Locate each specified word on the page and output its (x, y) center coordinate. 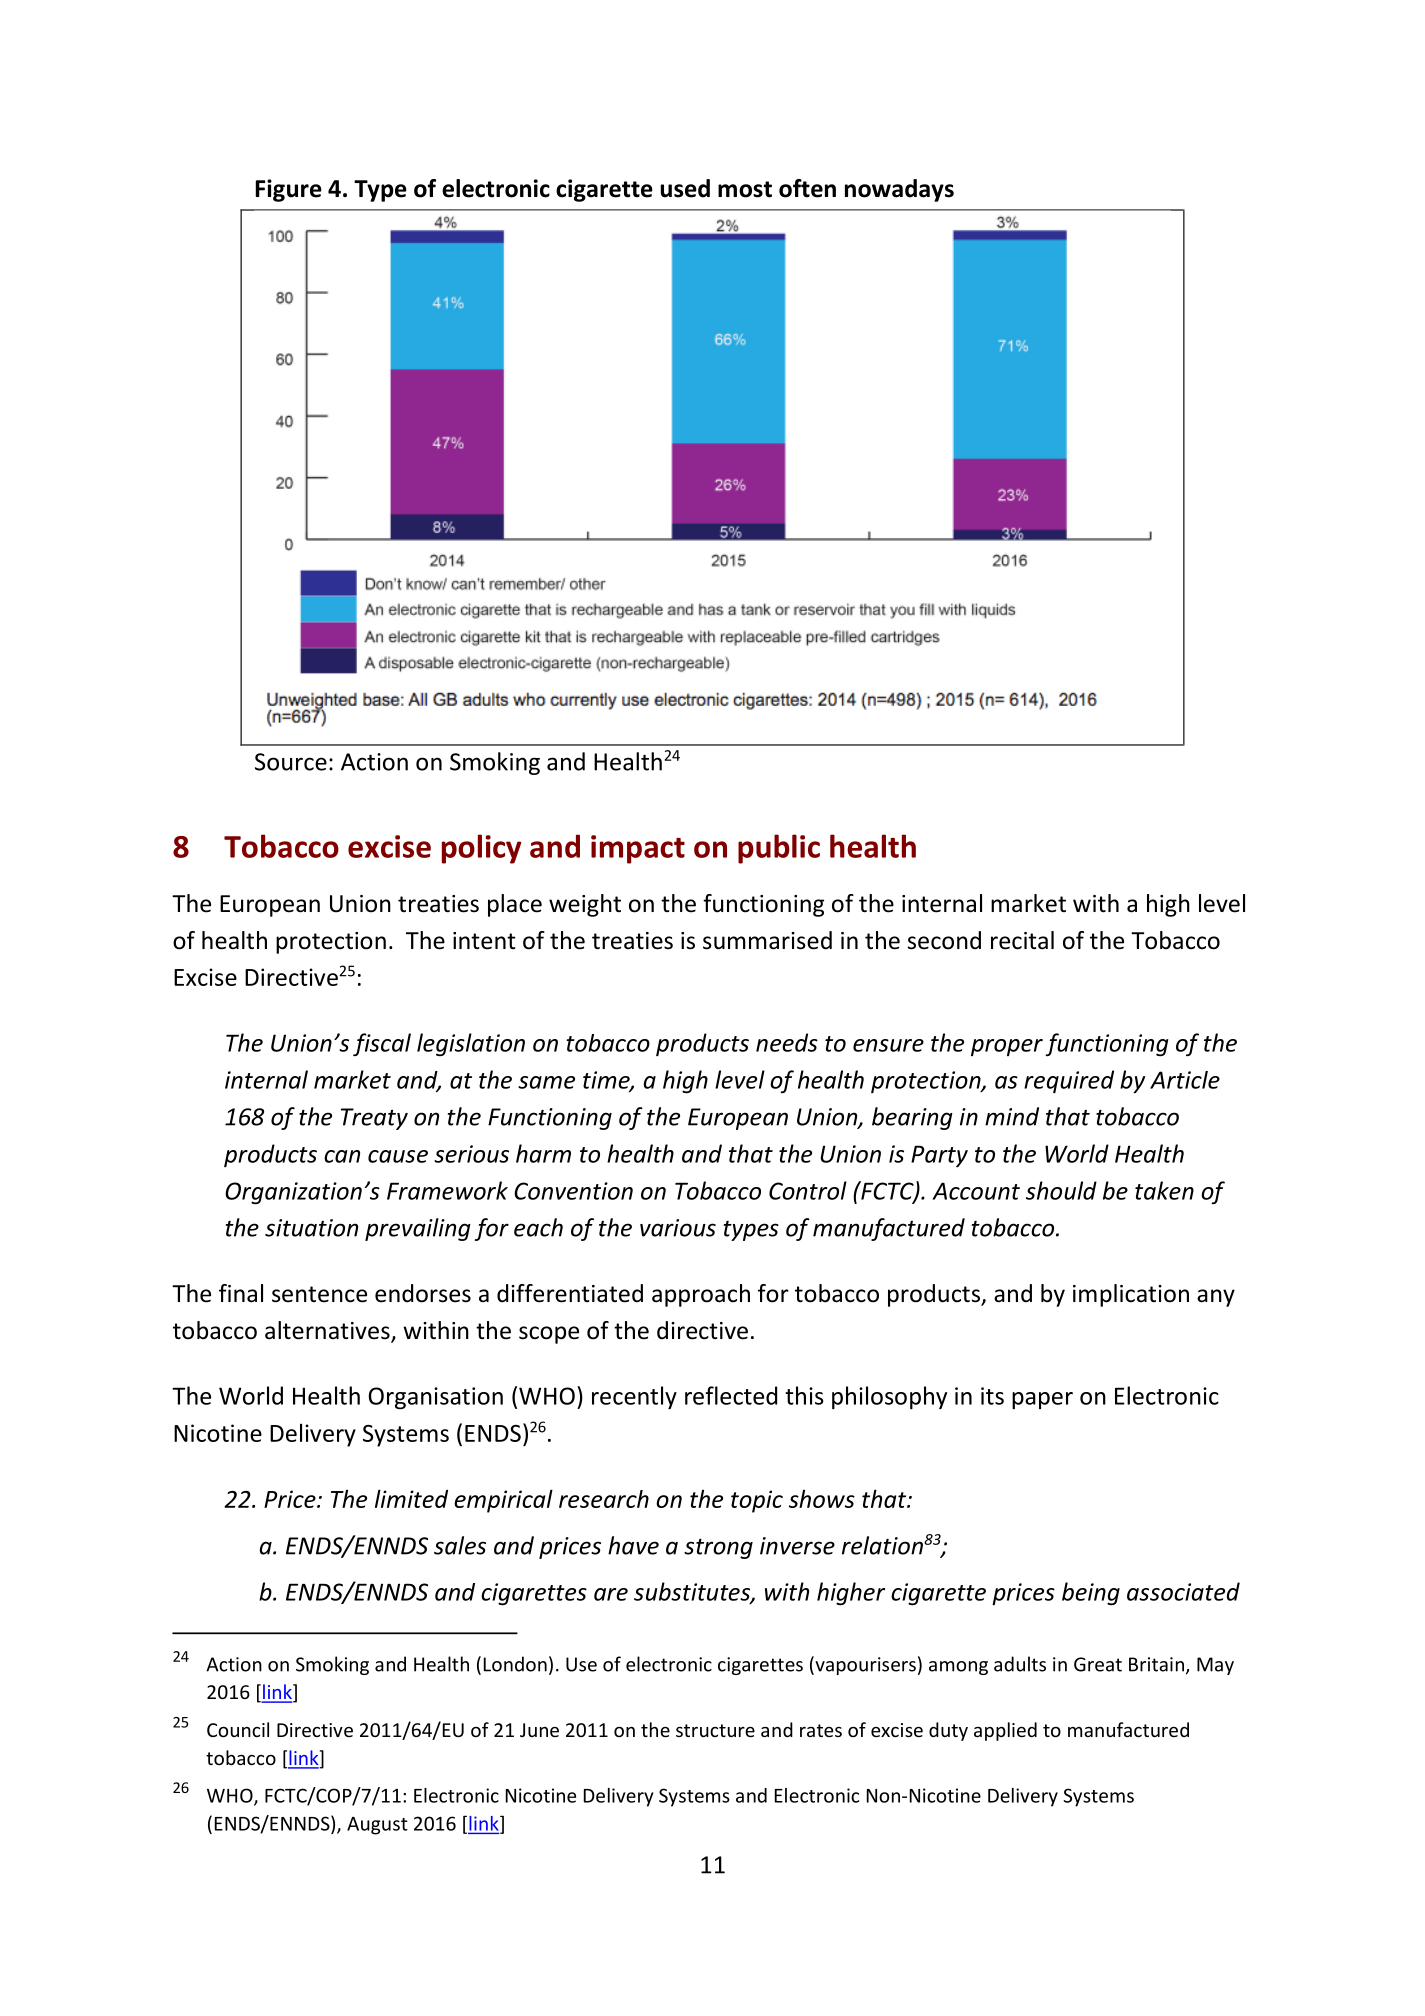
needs (787, 1042)
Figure (289, 190)
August (377, 1826)
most (745, 189)
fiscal (382, 1044)
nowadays (899, 190)
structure (715, 1730)
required (1069, 1081)
